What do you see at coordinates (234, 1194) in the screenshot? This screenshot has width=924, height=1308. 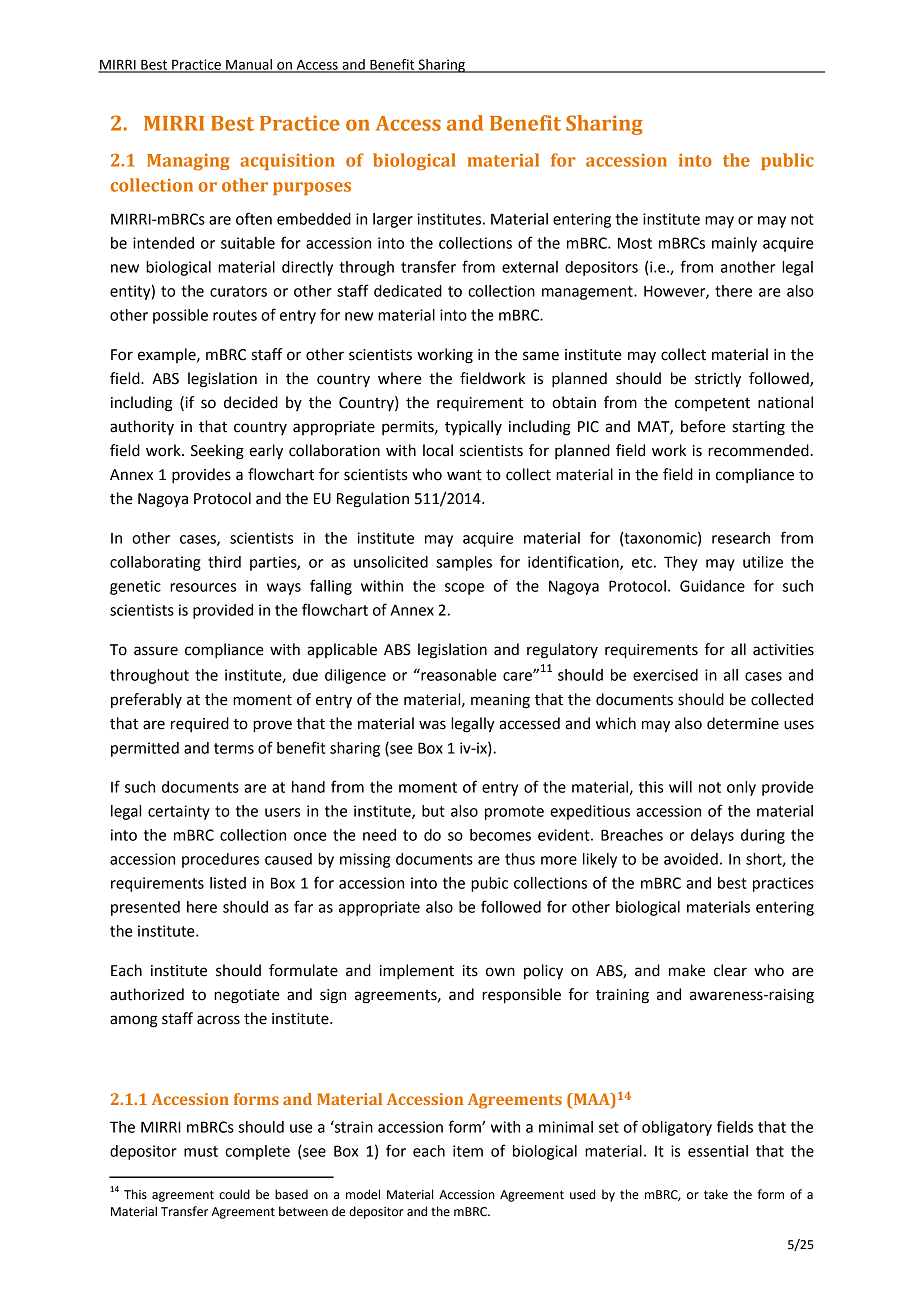 I see `could` at bounding box center [234, 1194].
